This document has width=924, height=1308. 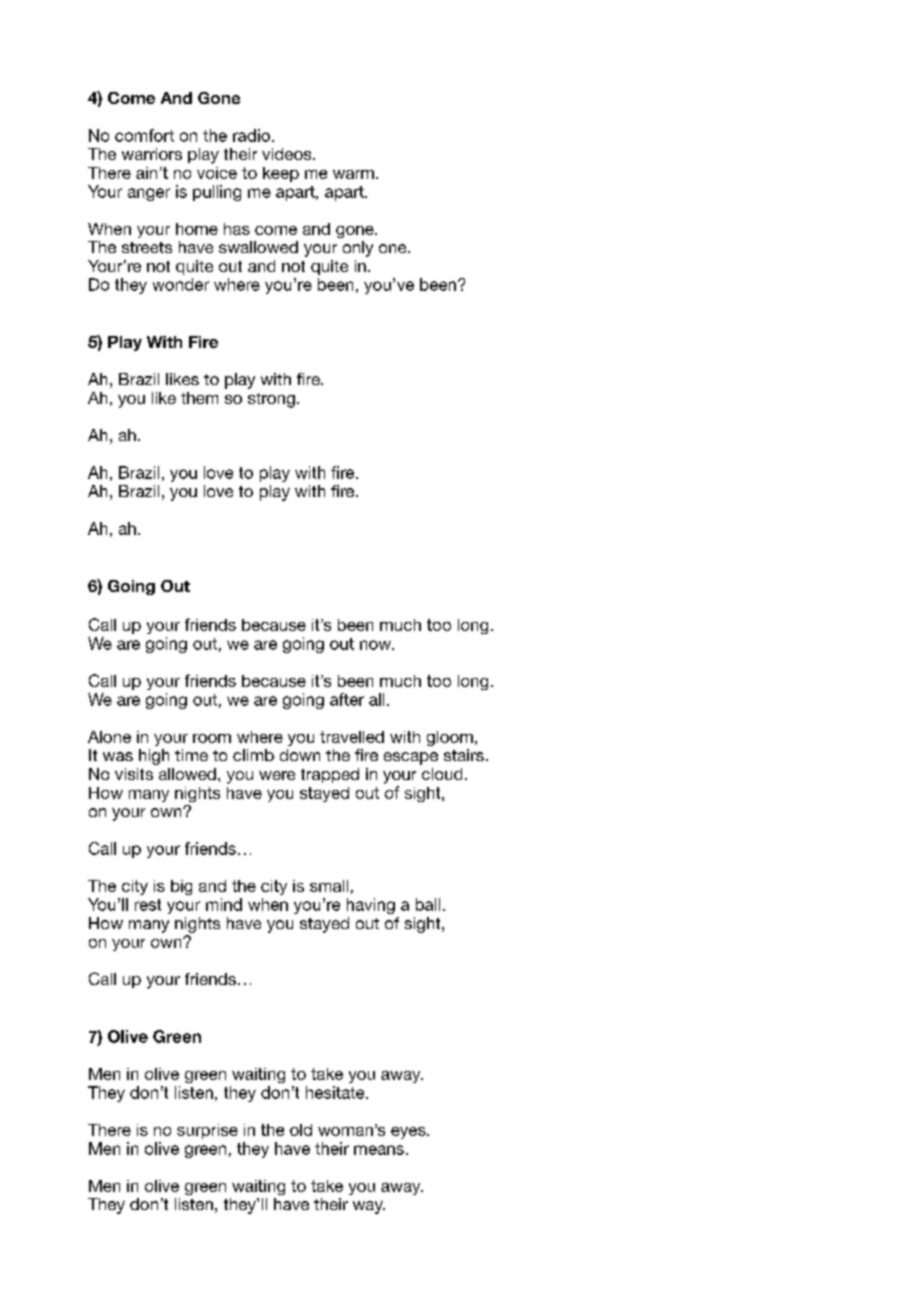 I want to click on visits, so click(x=134, y=774).
